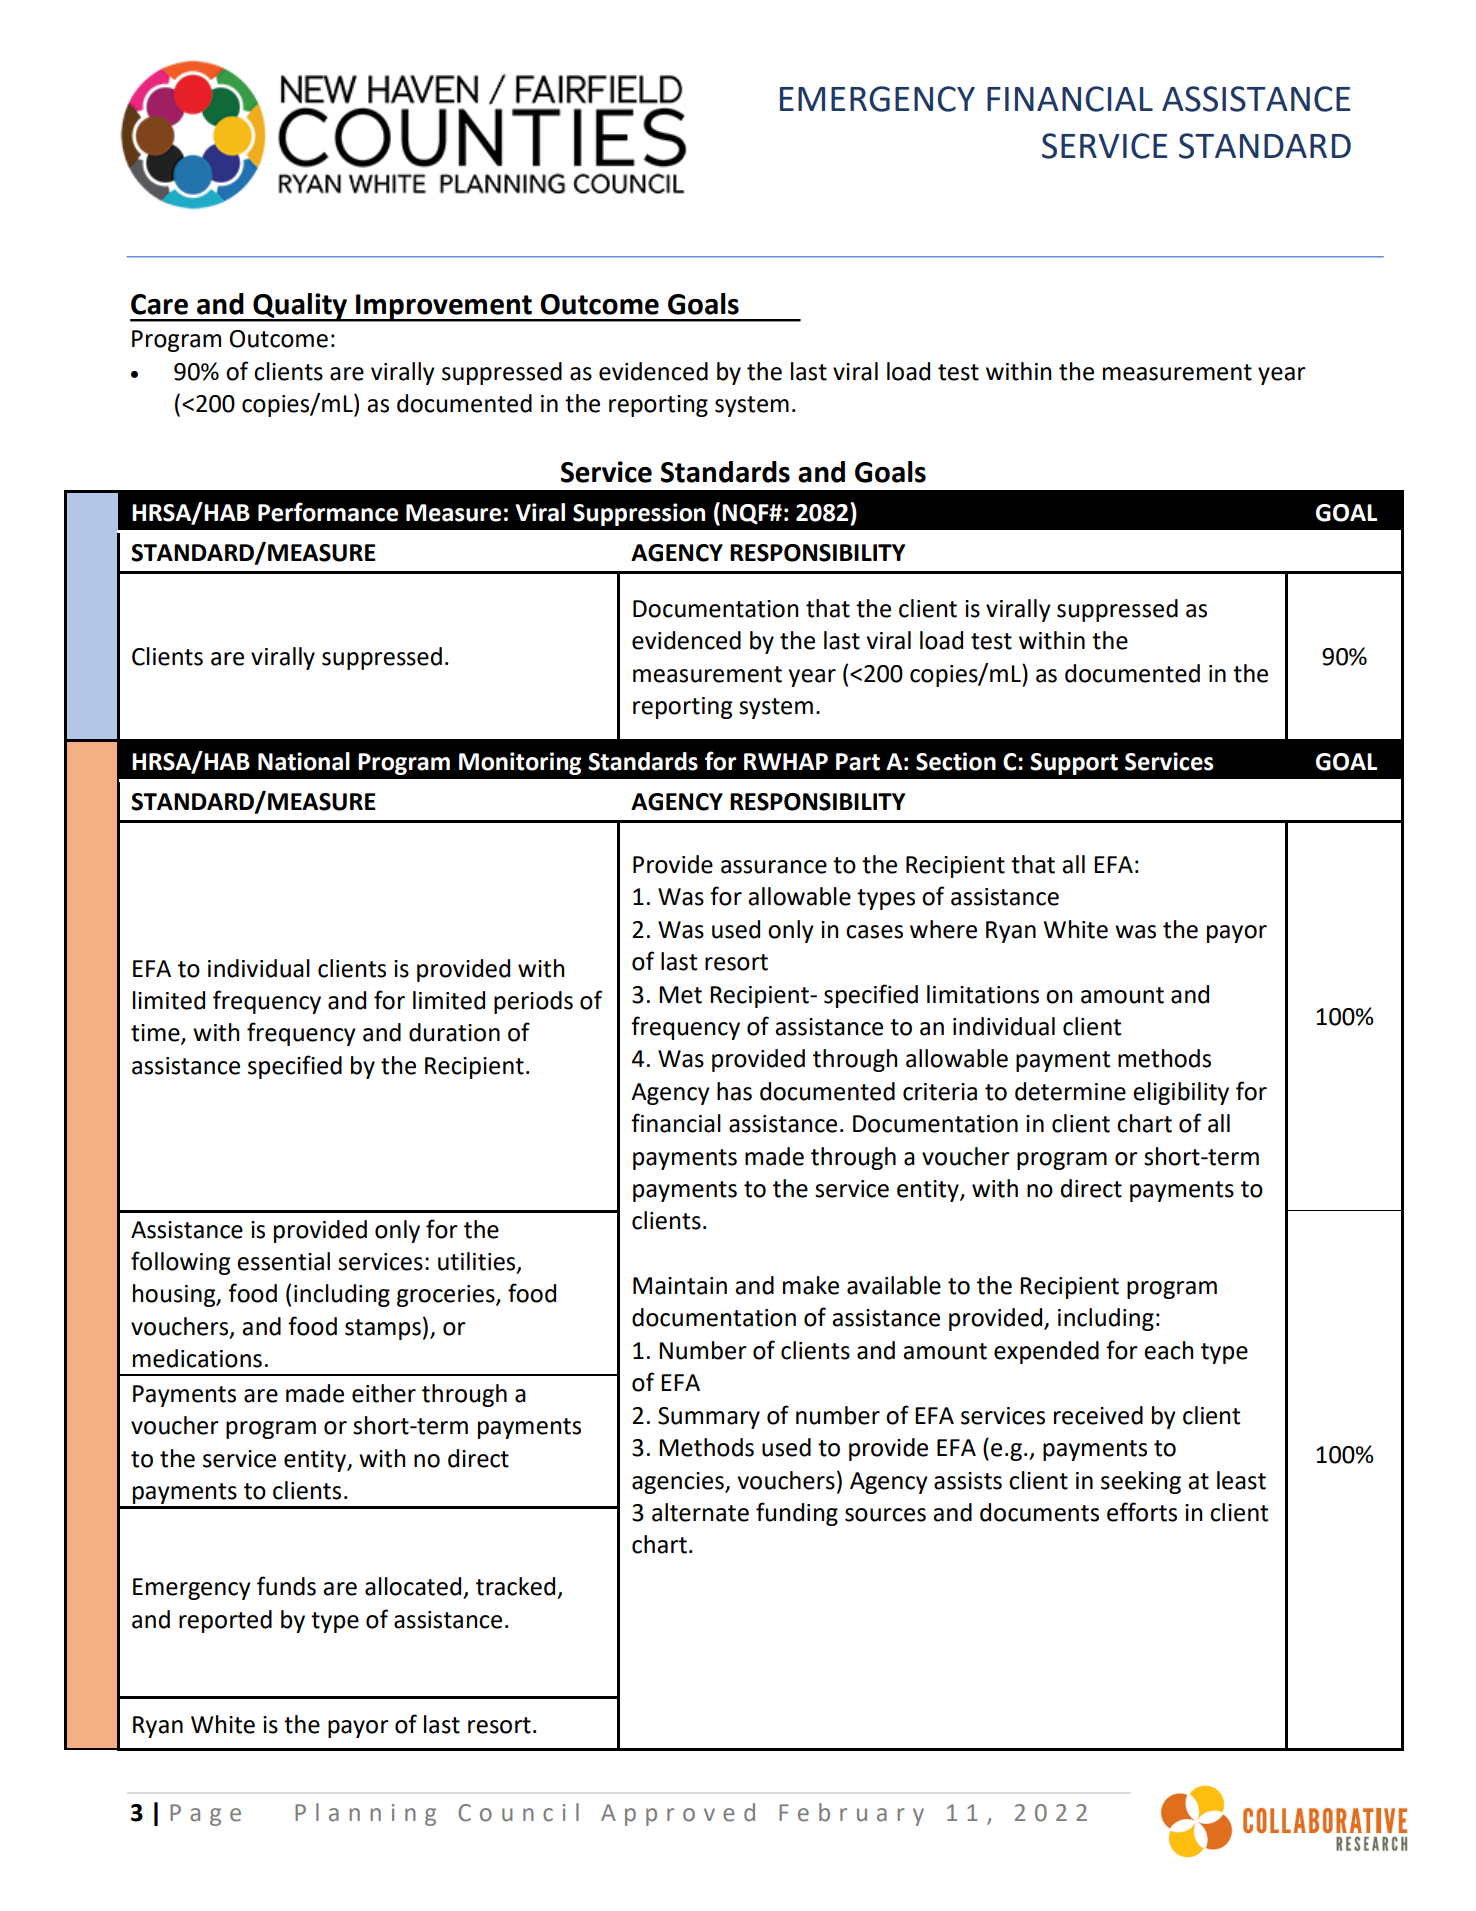  Describe the element at coordinates (734, 1091) in the page. I see `has` at that location.
